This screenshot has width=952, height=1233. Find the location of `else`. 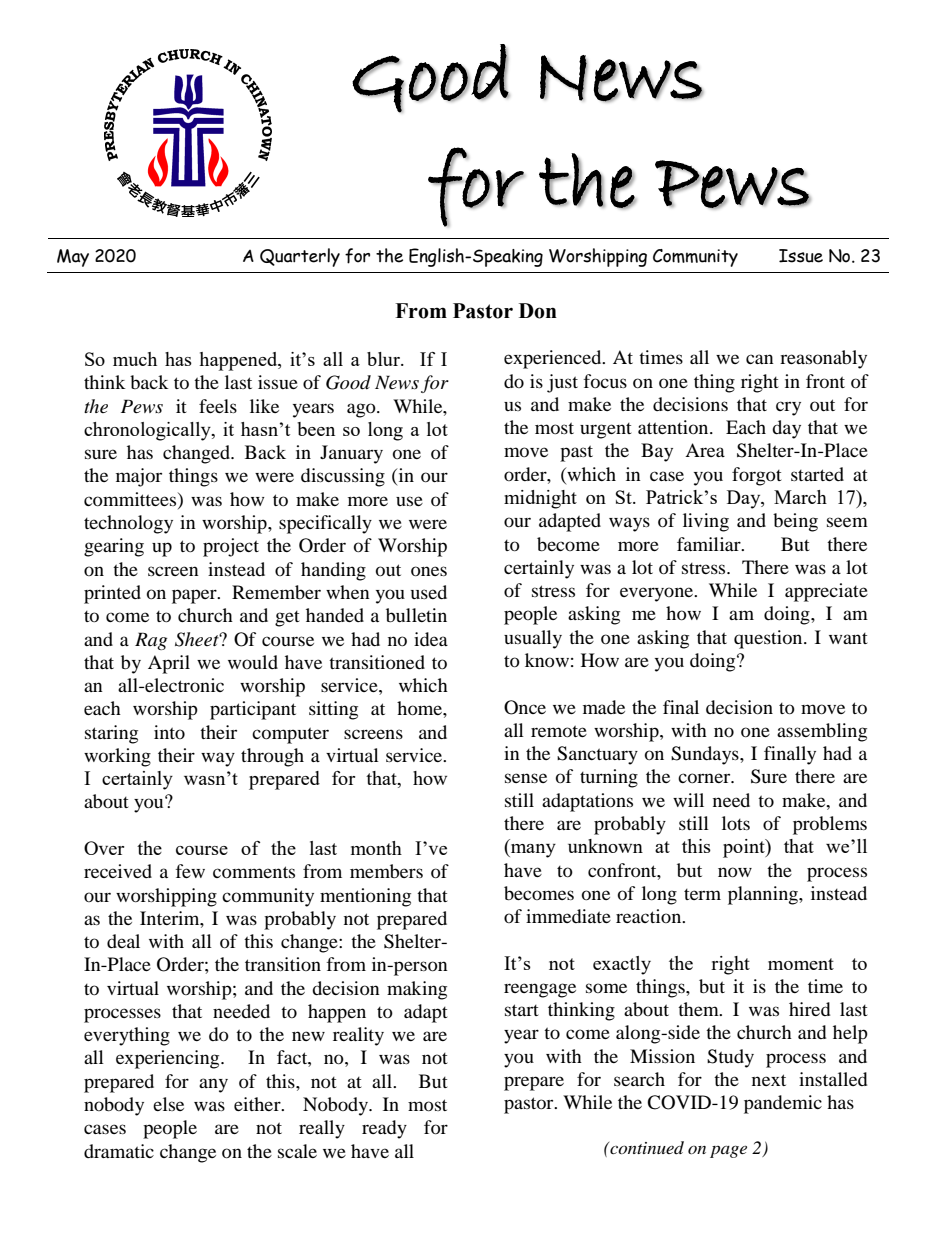

else is located at coordinates (168, 1104).
